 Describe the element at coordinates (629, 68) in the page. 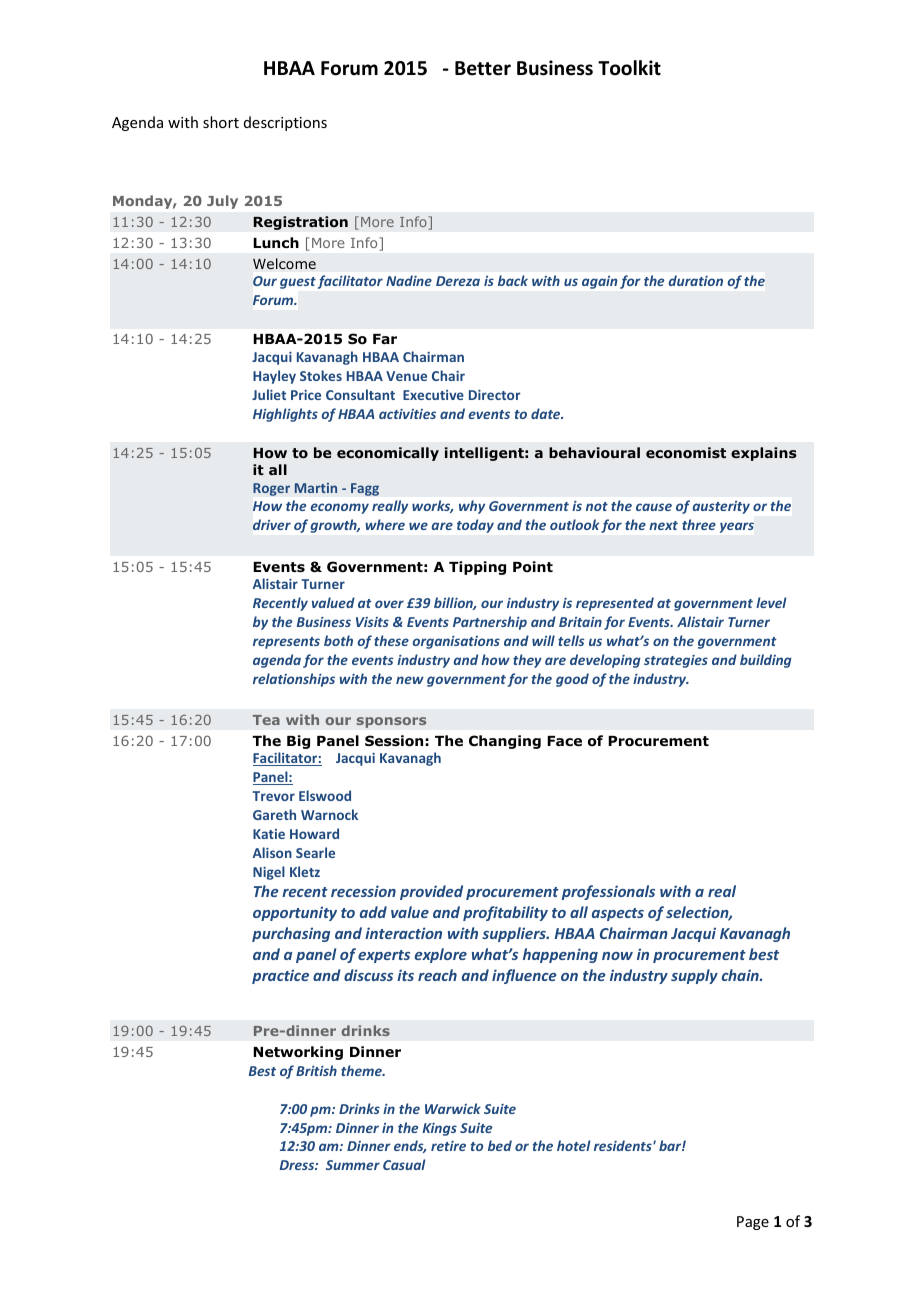

I see `Toolkit` at that location.
